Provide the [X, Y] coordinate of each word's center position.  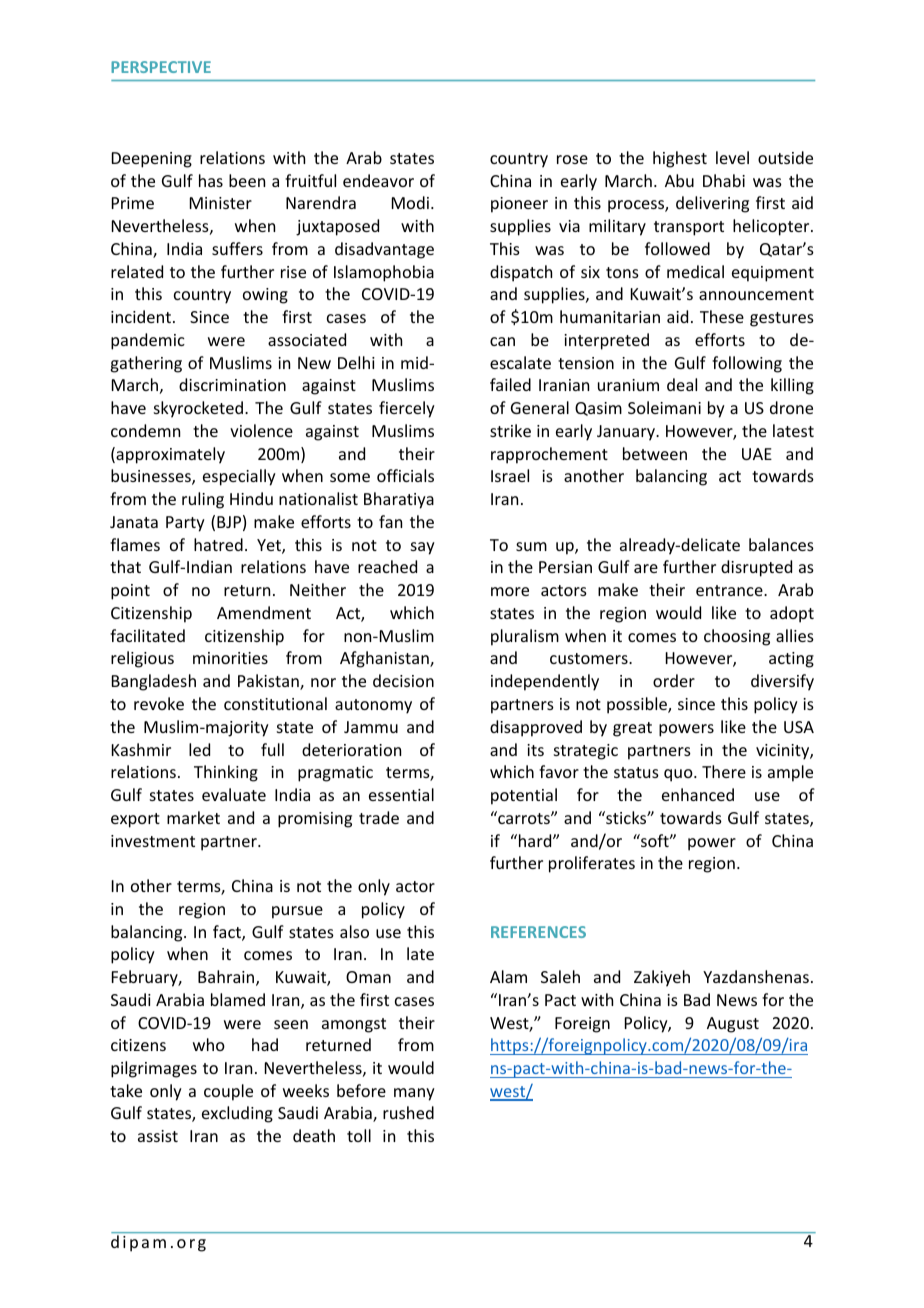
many [414, 1094]
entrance [730, 590]
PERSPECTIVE [161, 67]
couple [228, 1092]
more [510, 591]
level [732, 157]
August [733, 1025]
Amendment [264, 612]
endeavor [378, 180]
